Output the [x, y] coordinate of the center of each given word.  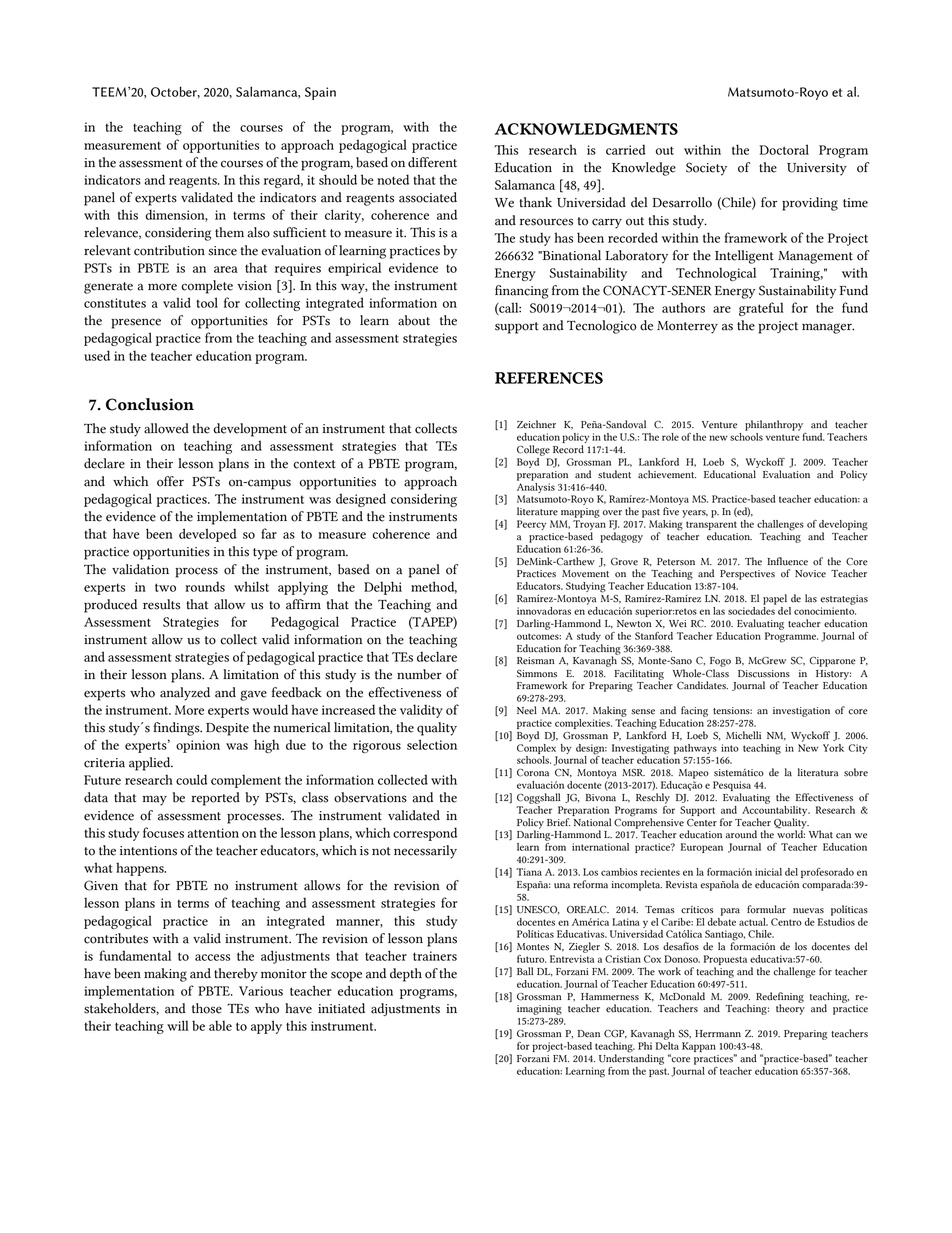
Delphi [383, 588]
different [432, 162]
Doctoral [784, 149]
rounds [205, 587]
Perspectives [747, 575]
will [178, 1025]
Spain [320, 93]
